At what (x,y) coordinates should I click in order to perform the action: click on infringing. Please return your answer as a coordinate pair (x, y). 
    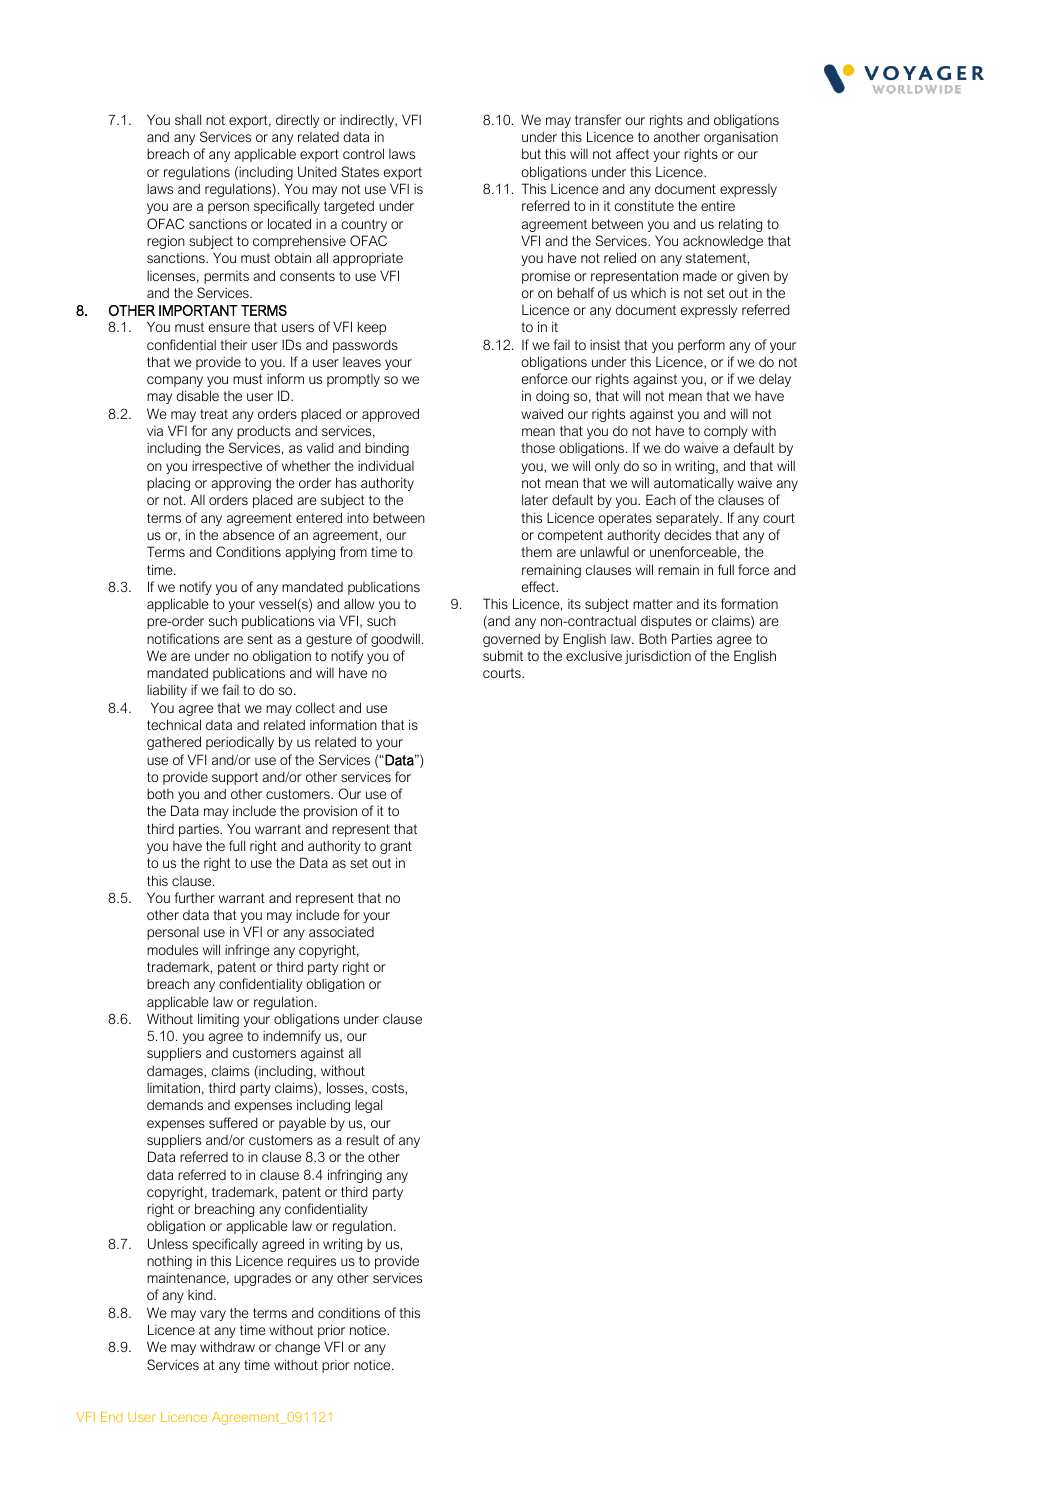
    Looking at the image, I should click on (355, 1176).
